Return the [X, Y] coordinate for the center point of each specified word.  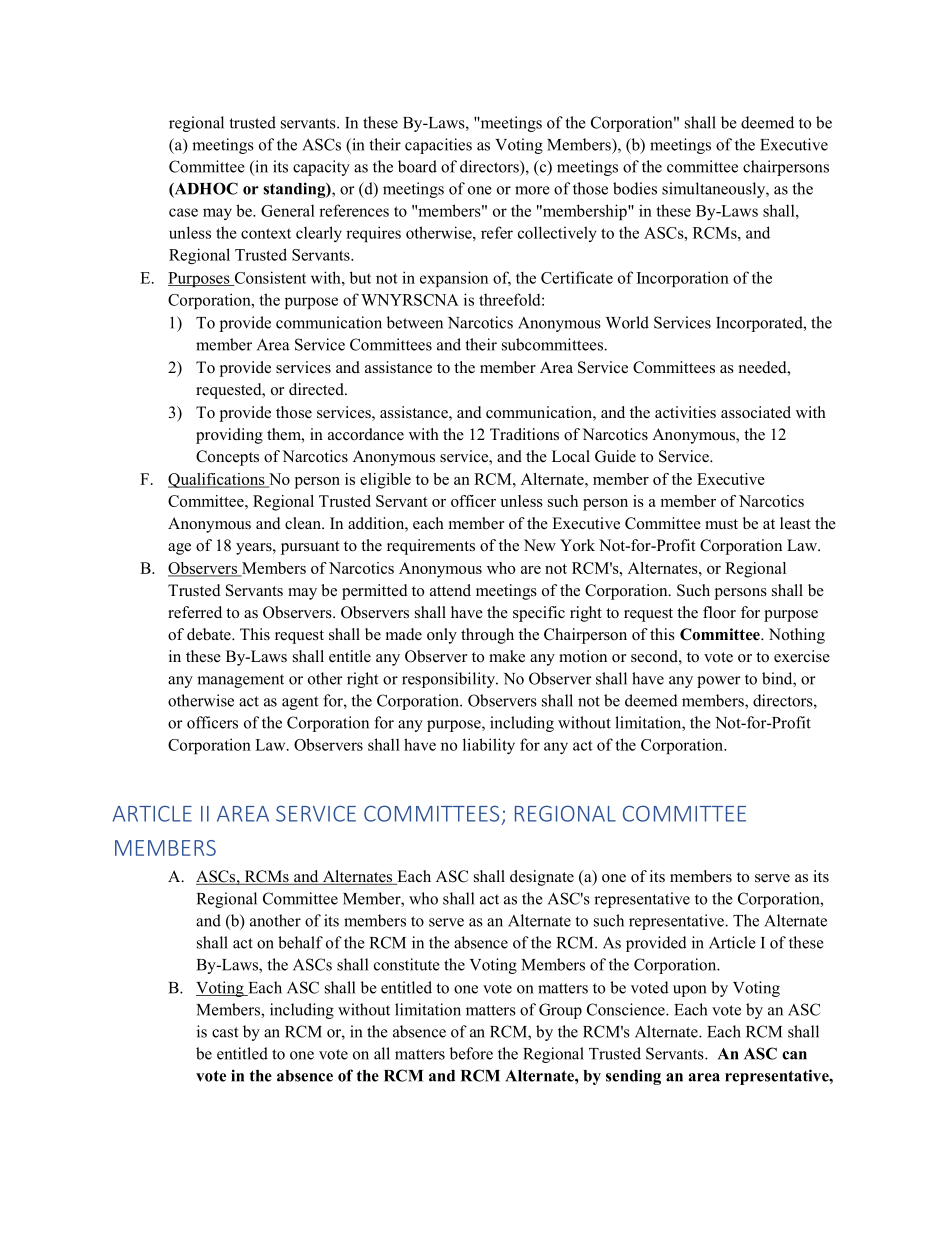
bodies [635, 188]
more [532, 190]
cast [225, 1032]
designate [542, 878]
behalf [300, 942]
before [471, 1053]
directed [317, 389]
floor [719, 612]
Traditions [524, 434]
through [487, 636]
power [719, 682]
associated [756, 412]
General [288, 211]
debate [210, 634]
